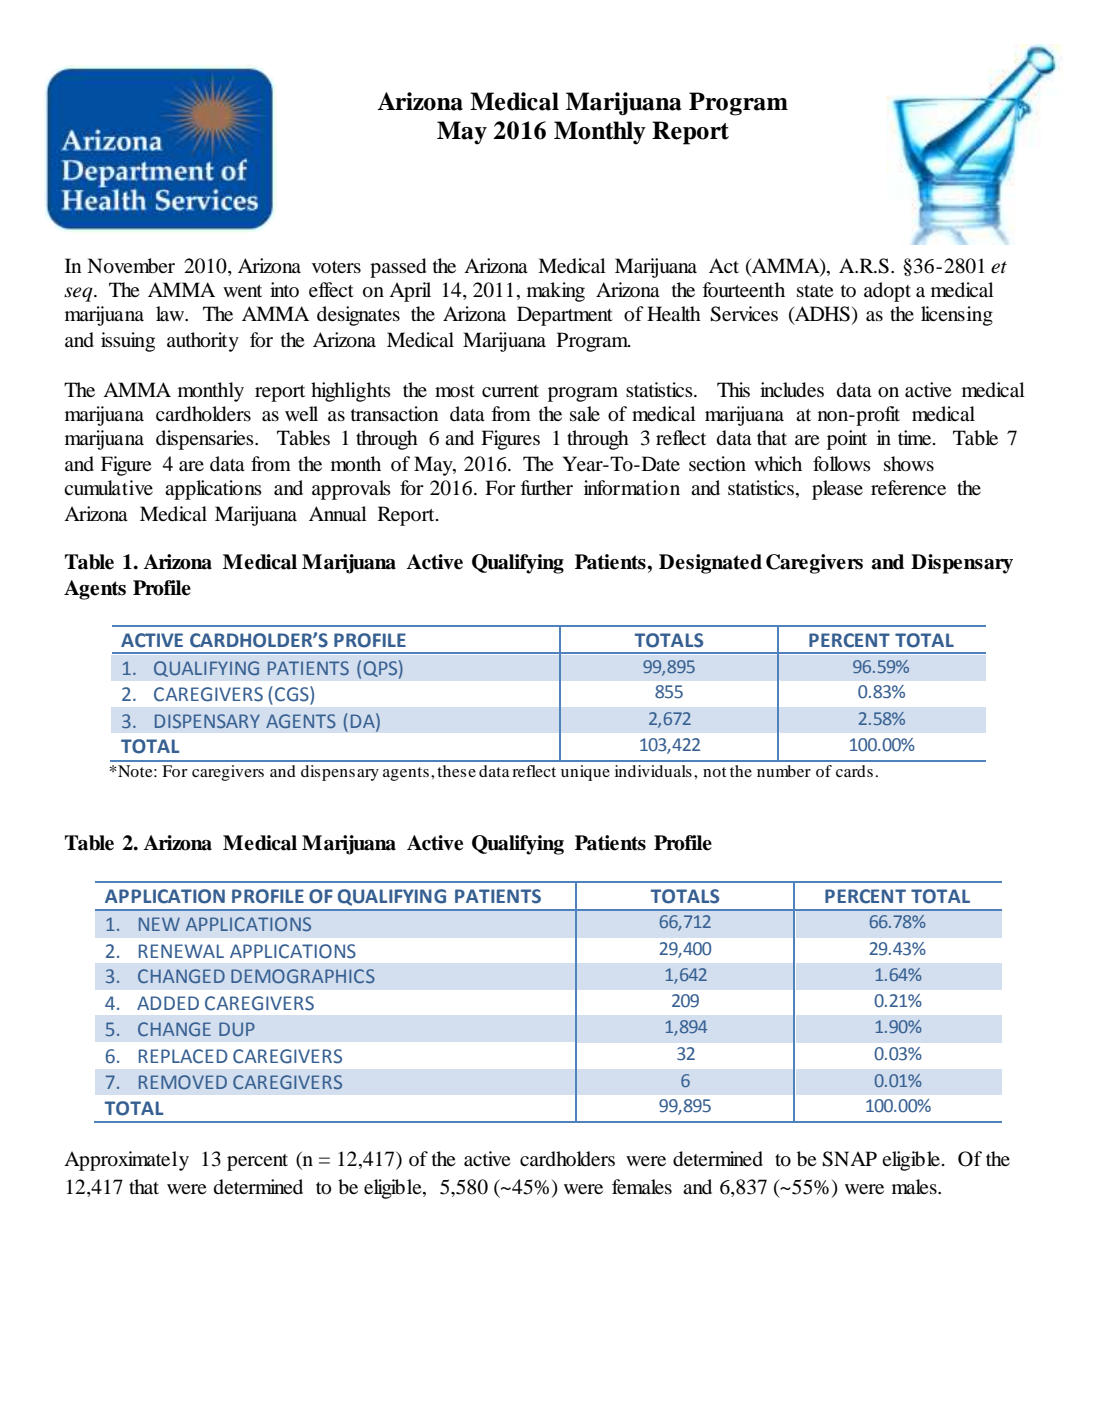  What do you see at coordinates (126, 1161) in the document?
I see `Approximately` at bounding box center [126, 1161].
